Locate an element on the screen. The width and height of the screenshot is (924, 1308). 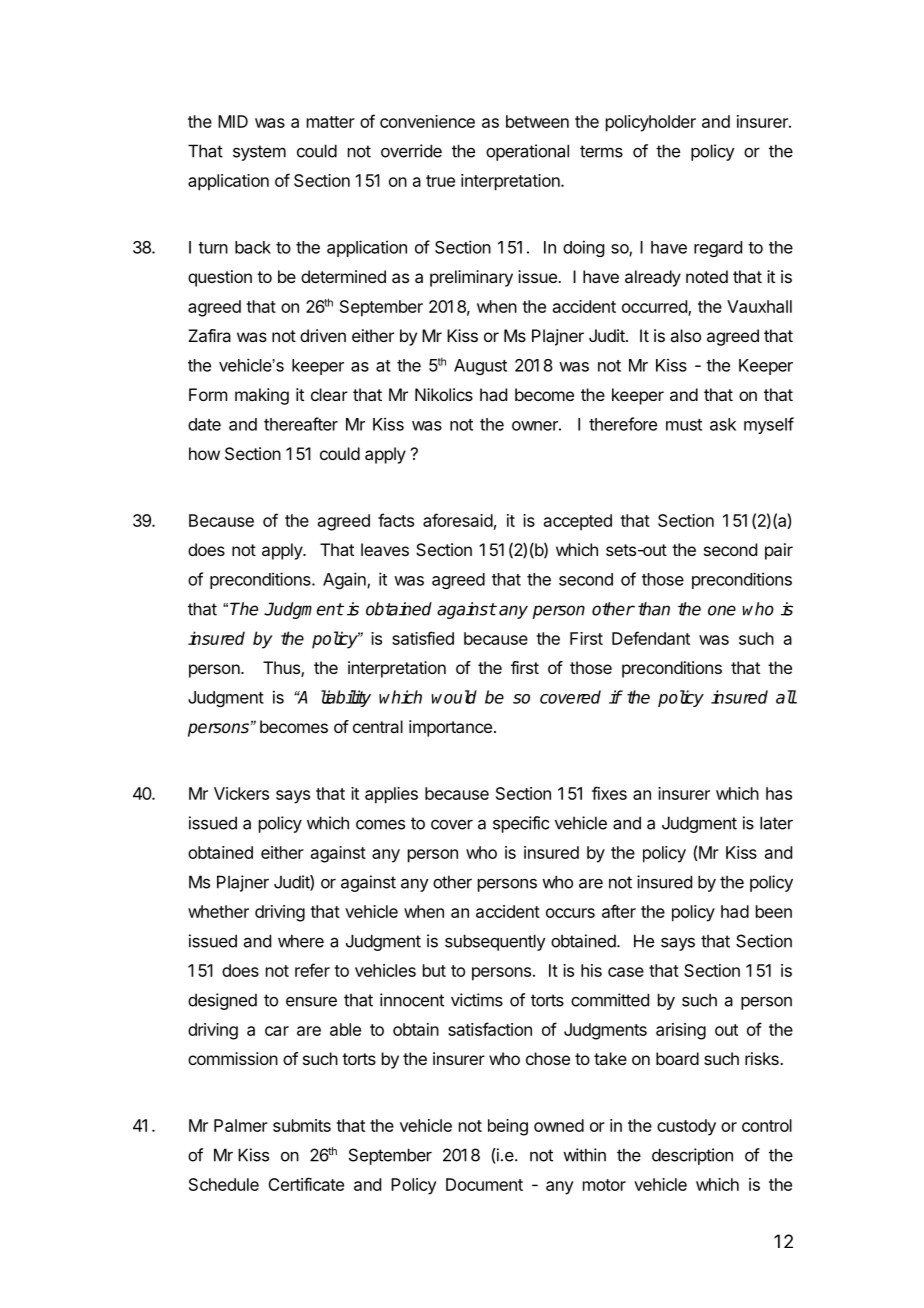
submits is located at coordinates (302, 1125).
